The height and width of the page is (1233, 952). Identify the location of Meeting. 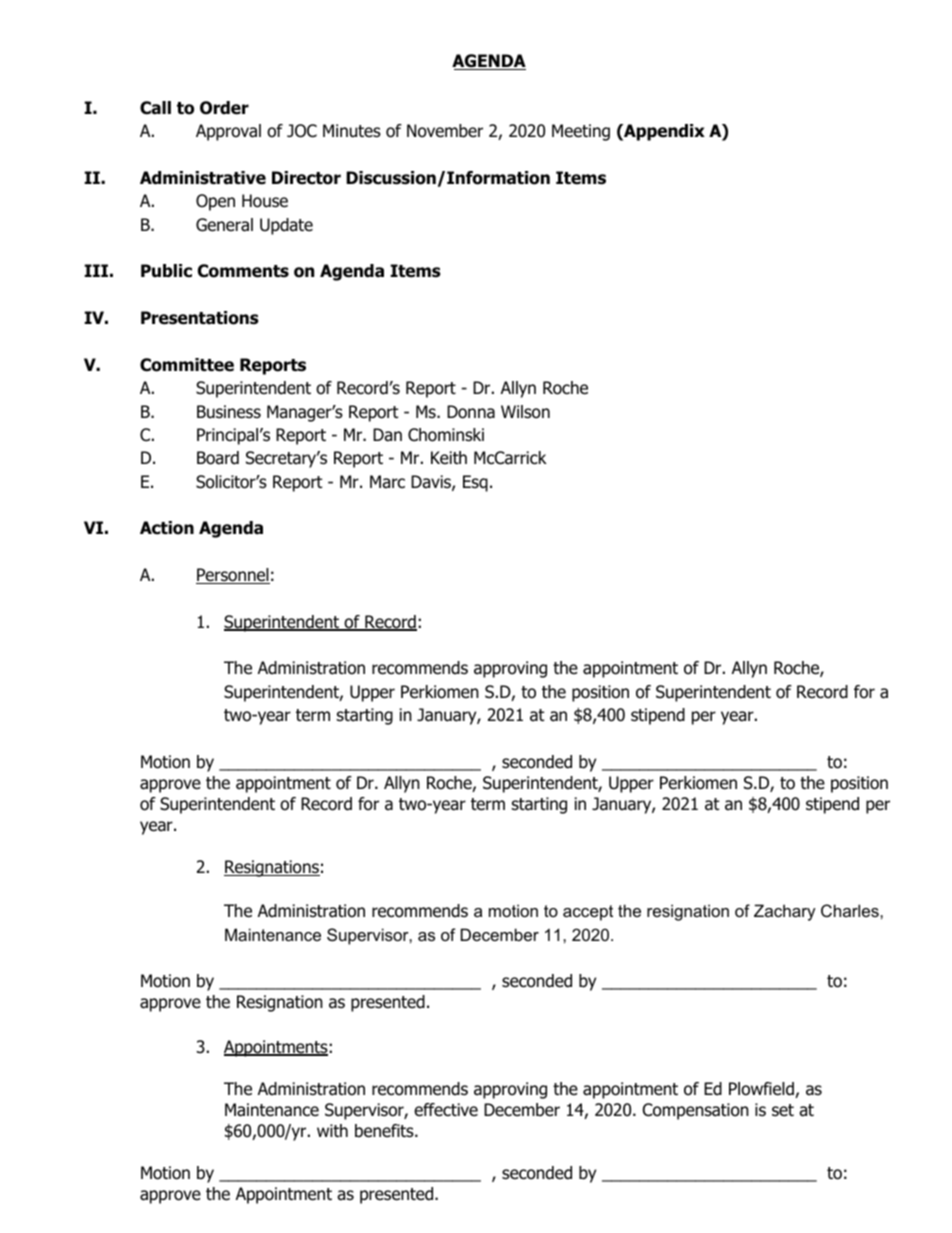
(581, 132).
